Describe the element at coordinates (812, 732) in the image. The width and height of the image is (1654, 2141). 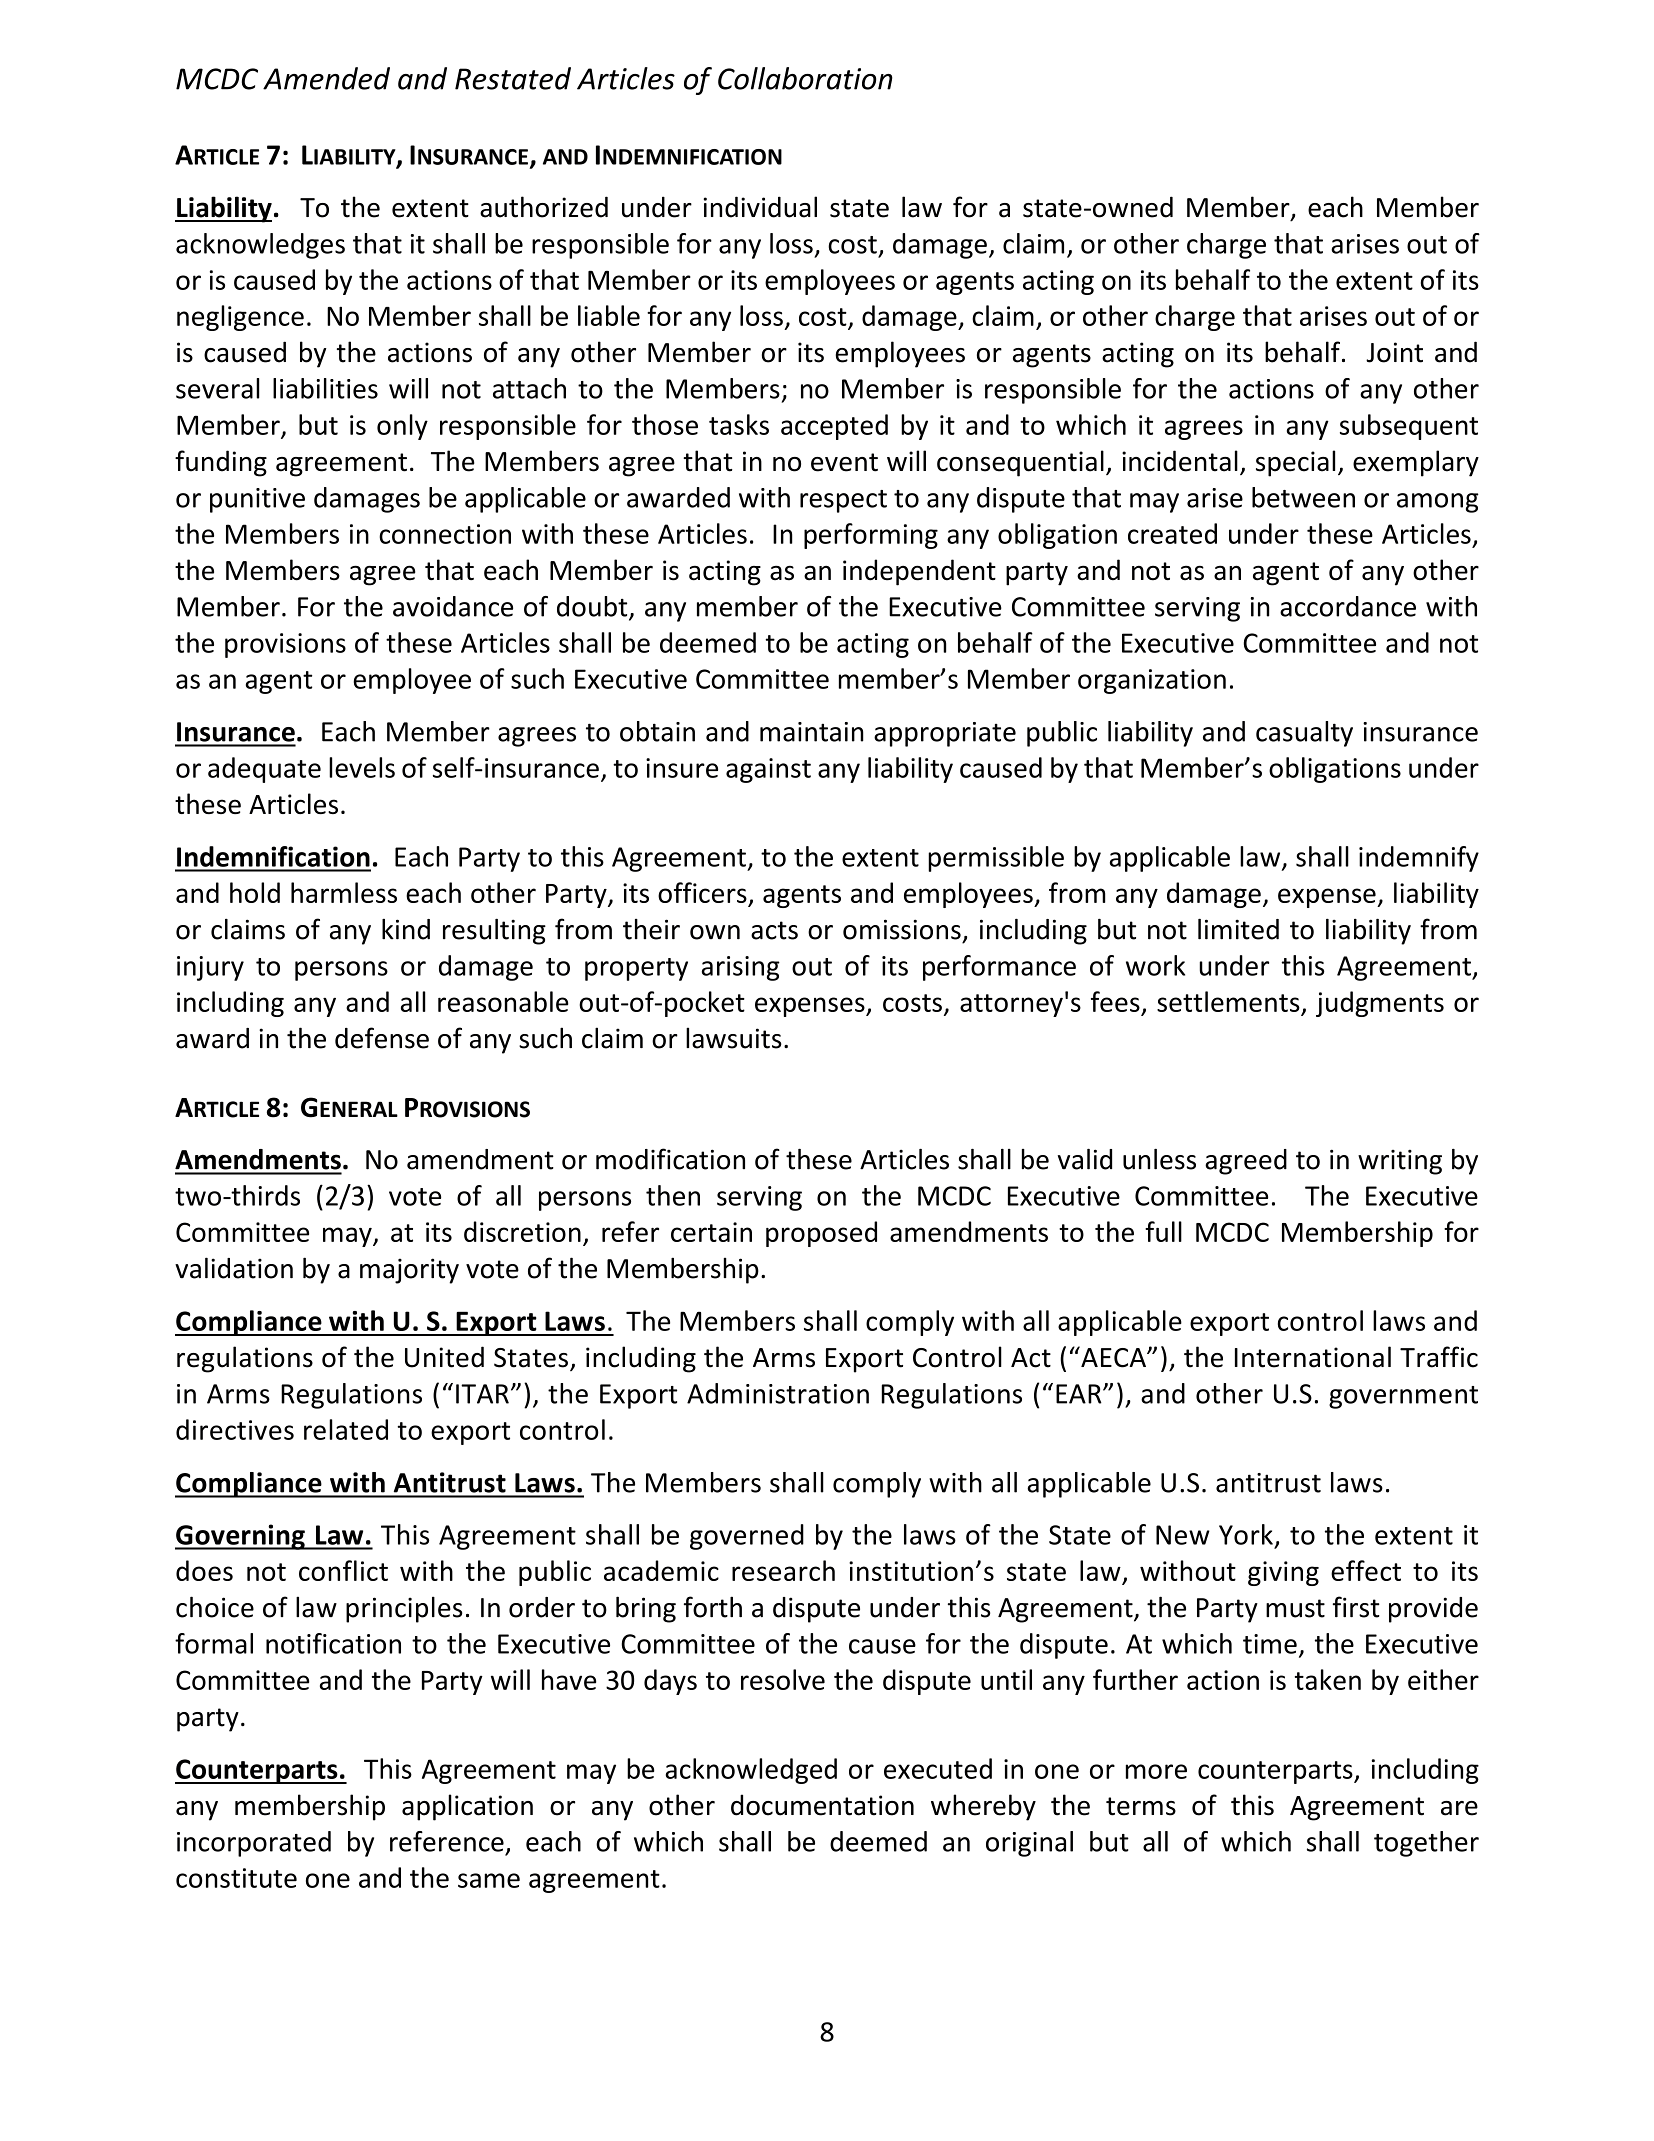
I see `maintain` at that location.
